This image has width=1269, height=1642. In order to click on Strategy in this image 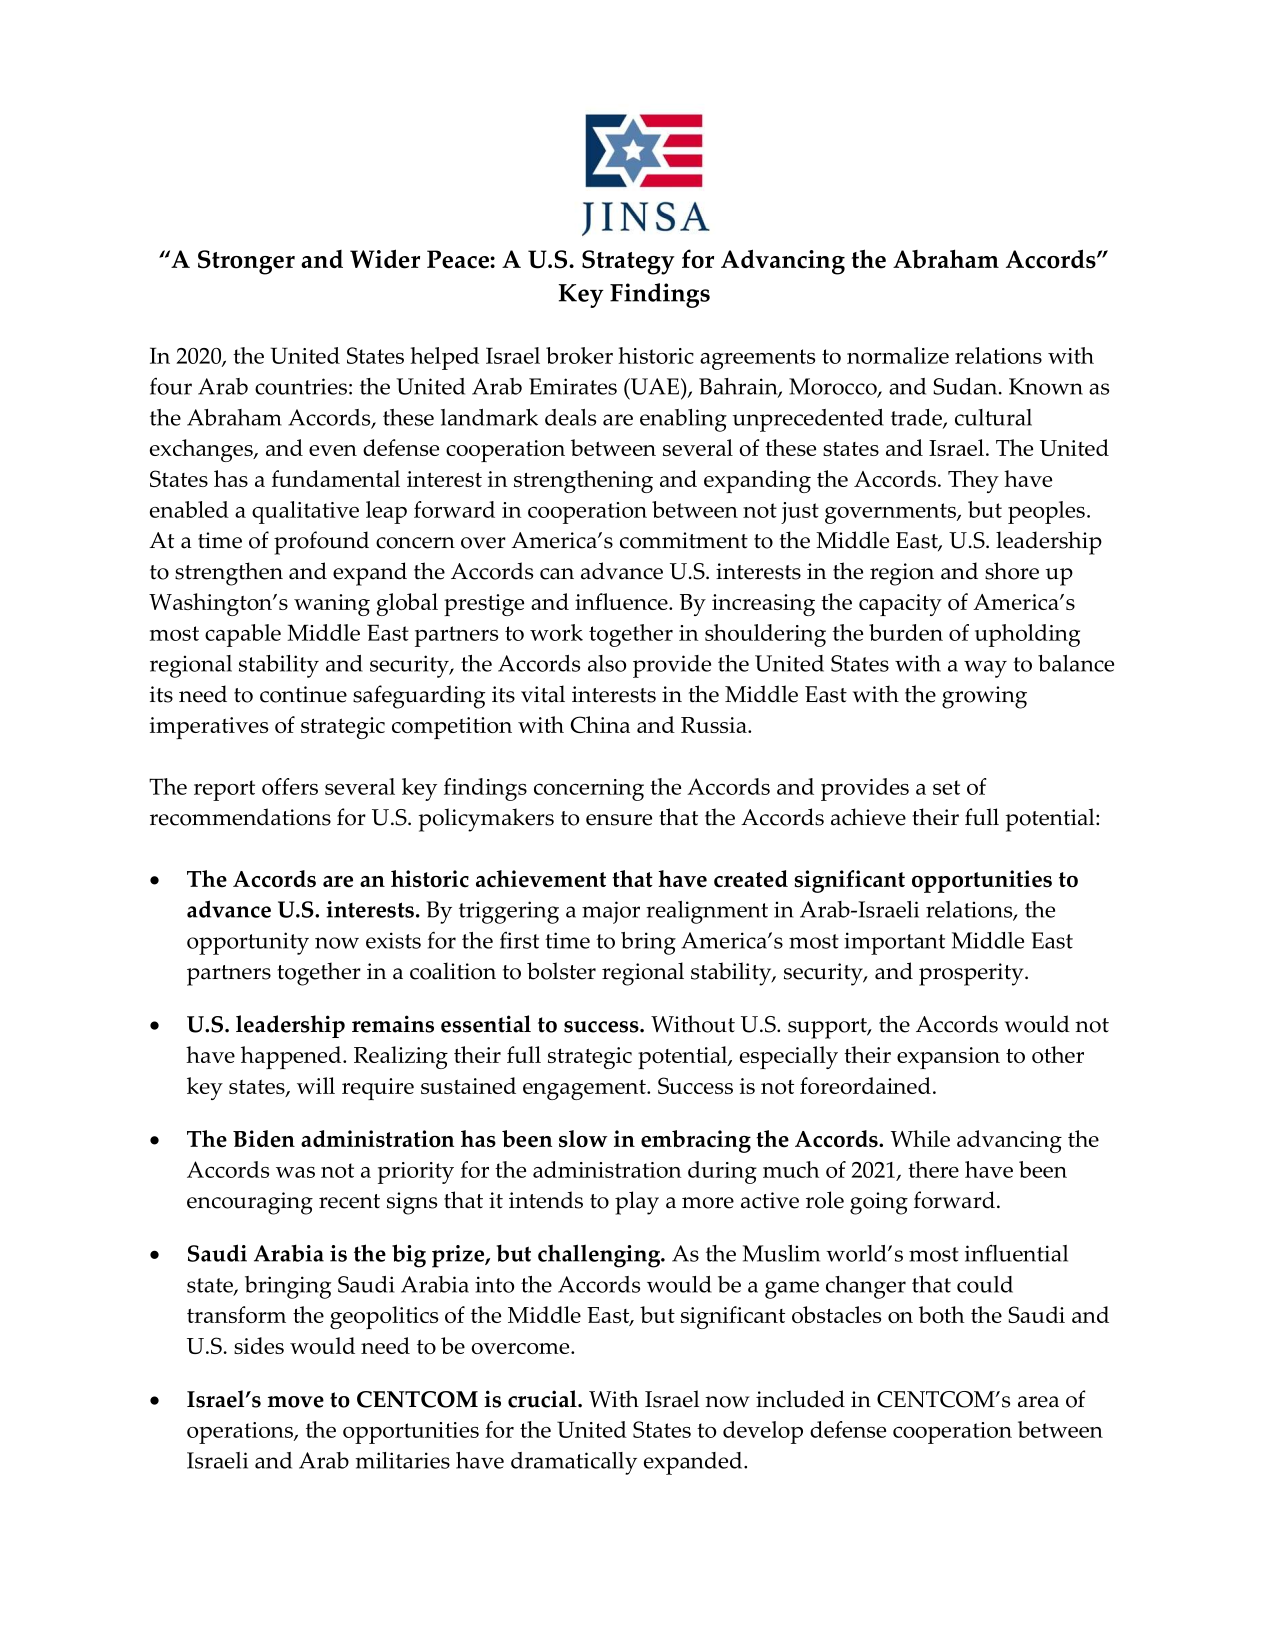, I will do `click(628, 262)`.
